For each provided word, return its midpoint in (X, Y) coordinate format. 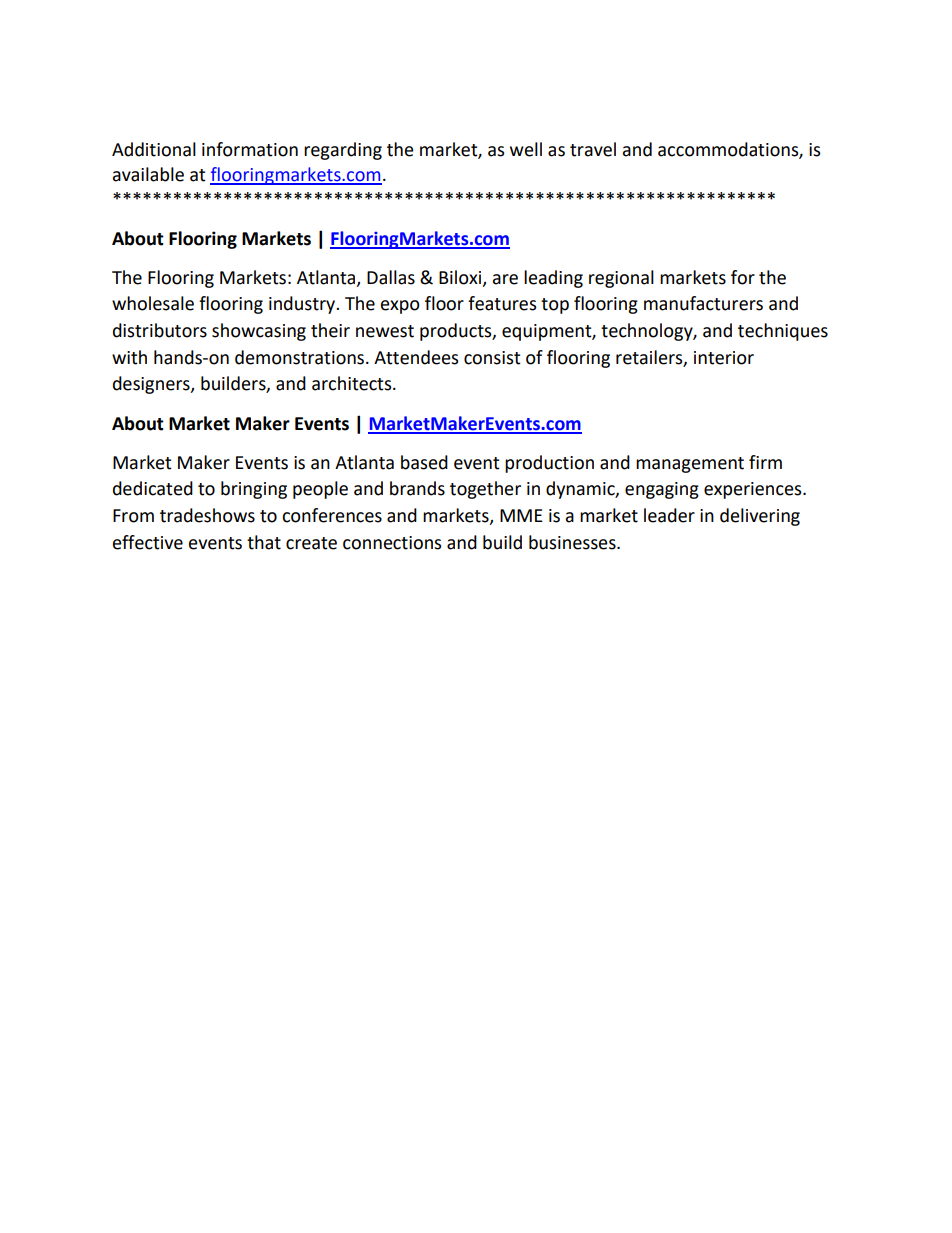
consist (492, 358)
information (250, 149)
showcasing (259, 332)
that (264, 542)
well (526, 149)
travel (593, 149)
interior (724, 358)
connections (392, 543)
